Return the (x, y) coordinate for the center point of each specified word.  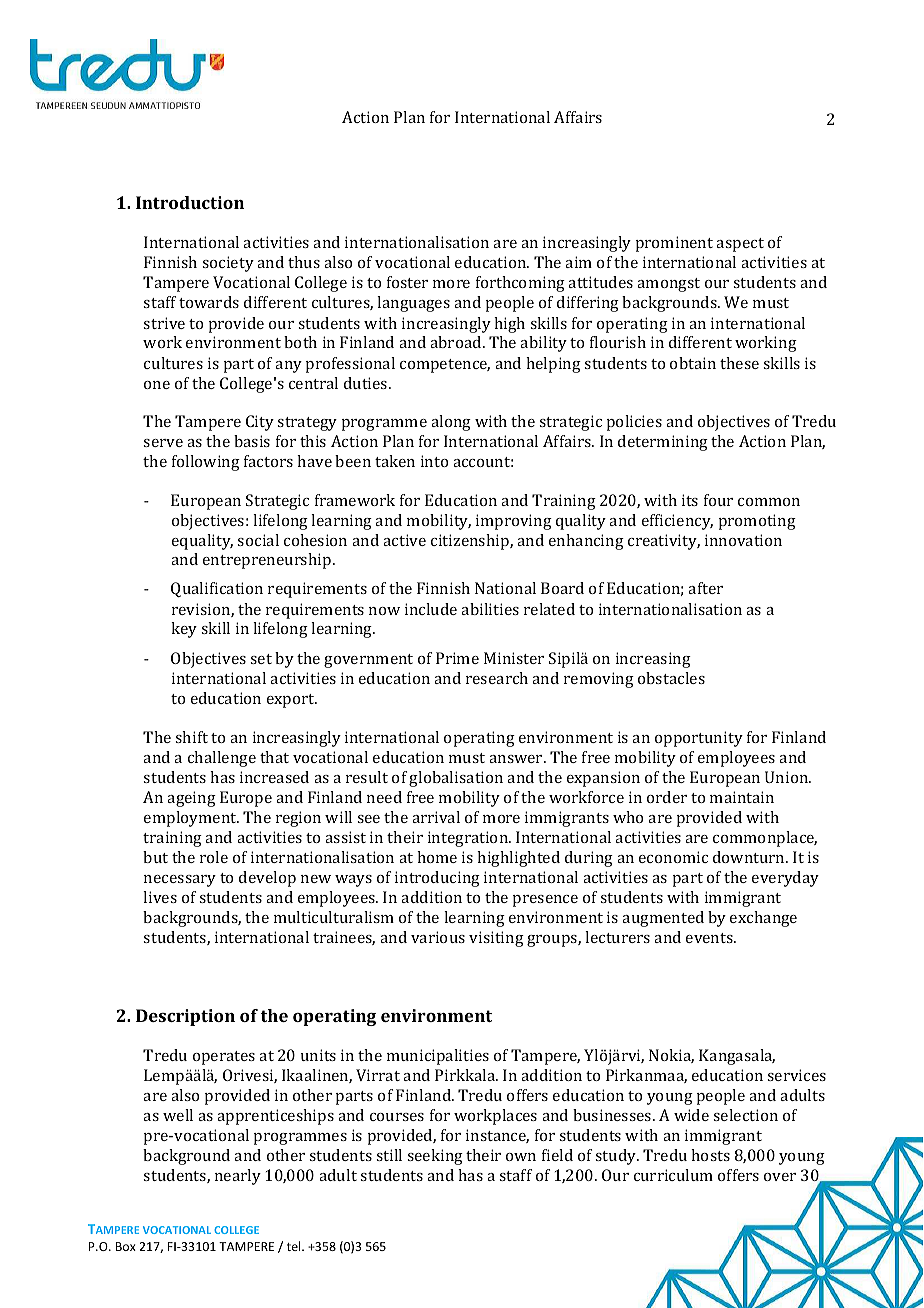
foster (407, 282)
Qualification (217, 589)
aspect (740, 245)
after (705, 588)
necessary (180, 881)
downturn (750, 857)
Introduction (190, 202)
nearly (238, 1177)
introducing (437, 879)
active (404, 540)
